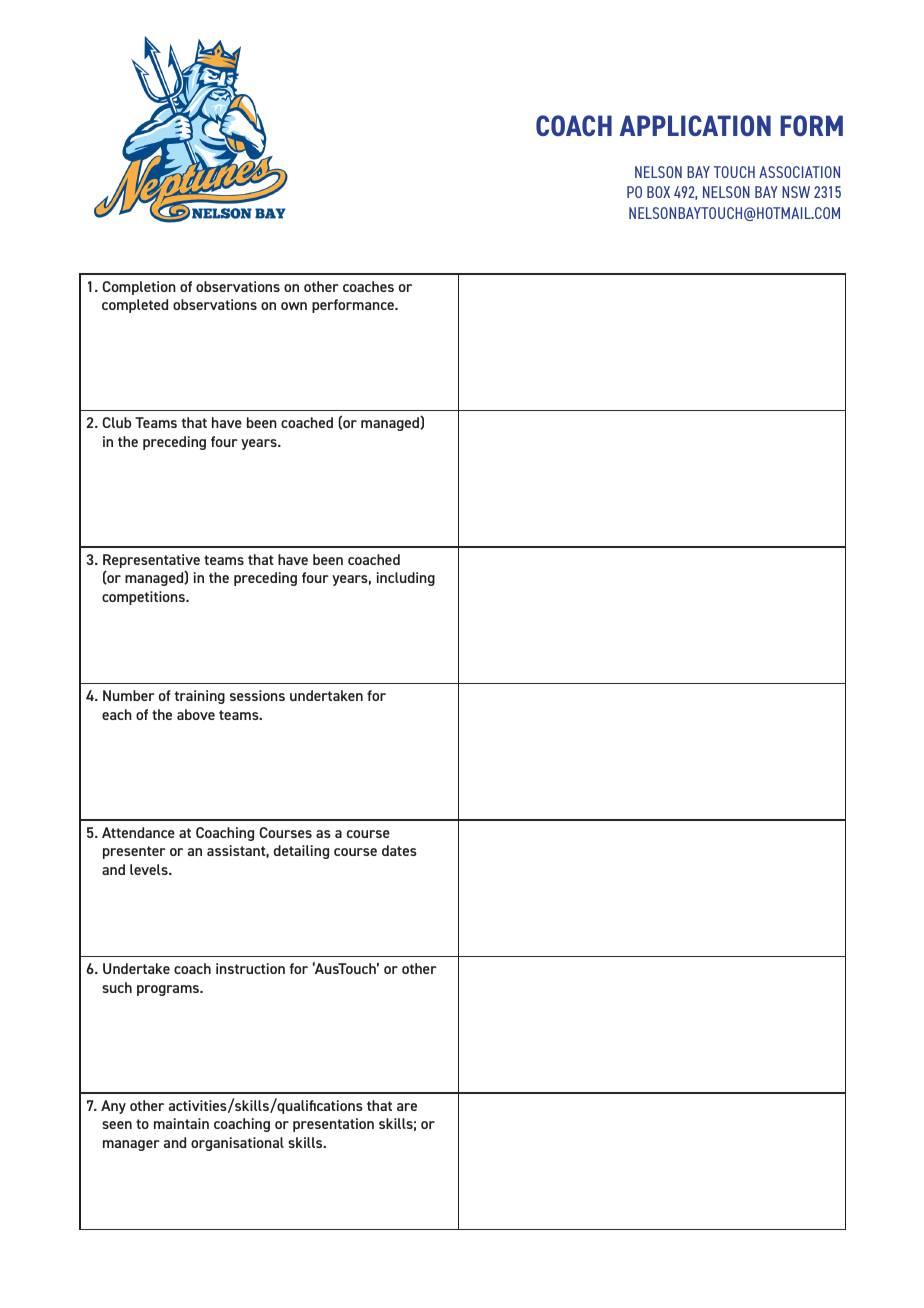 This screenshot has height=1308, width=924. I want to click on competitions, so click(144, 598).
